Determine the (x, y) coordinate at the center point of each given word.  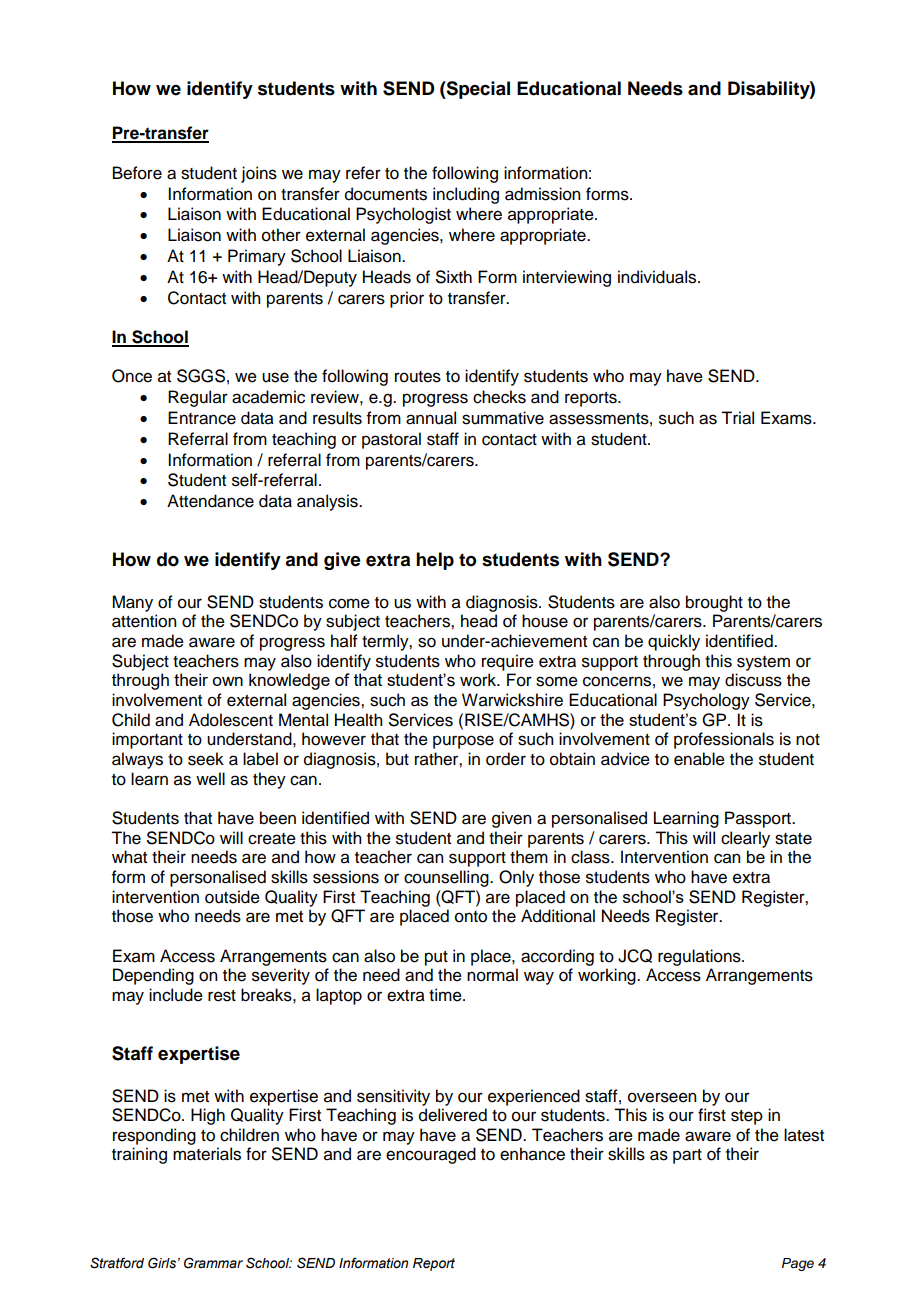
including (466, 195)
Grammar (213, 1263)
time (446, 995)
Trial (737, 418)
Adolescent (231, 720)
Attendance (210, 501)
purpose (463, 742)
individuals (658, 277)
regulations (700, 957)
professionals (724, 740)
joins (259, 174)
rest (222, 996)
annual (431, 418)
